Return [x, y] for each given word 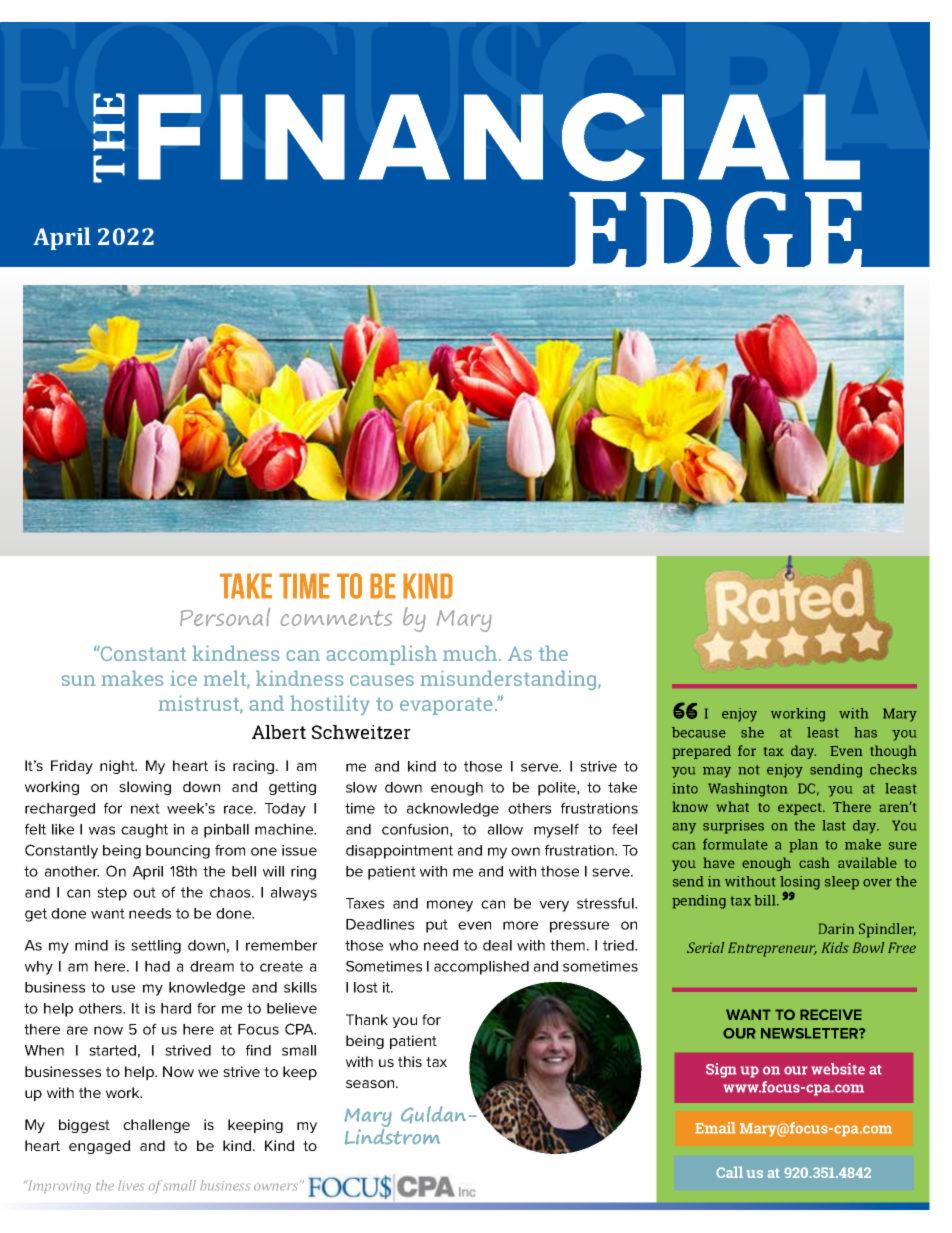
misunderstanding [510, 680]
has [865, 732]
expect [801, 809]
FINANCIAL [499, 137]
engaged [99, 1147]
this [410, 1061]
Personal [225, 617]
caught [144, 831]
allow [505, 829]
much [471, 653]
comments [336, 618]
